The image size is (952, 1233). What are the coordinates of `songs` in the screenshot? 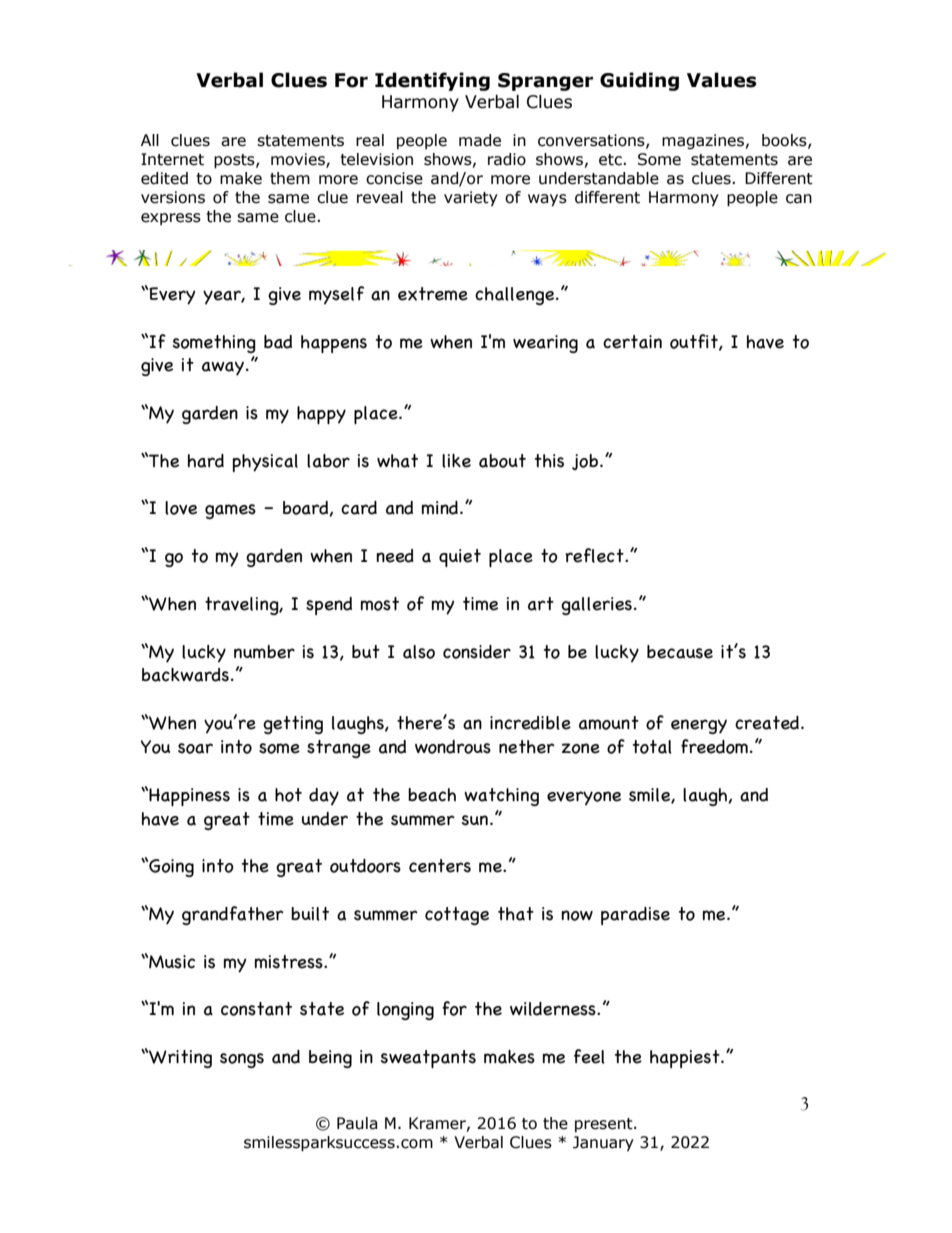 It's located at (242, 1060).
